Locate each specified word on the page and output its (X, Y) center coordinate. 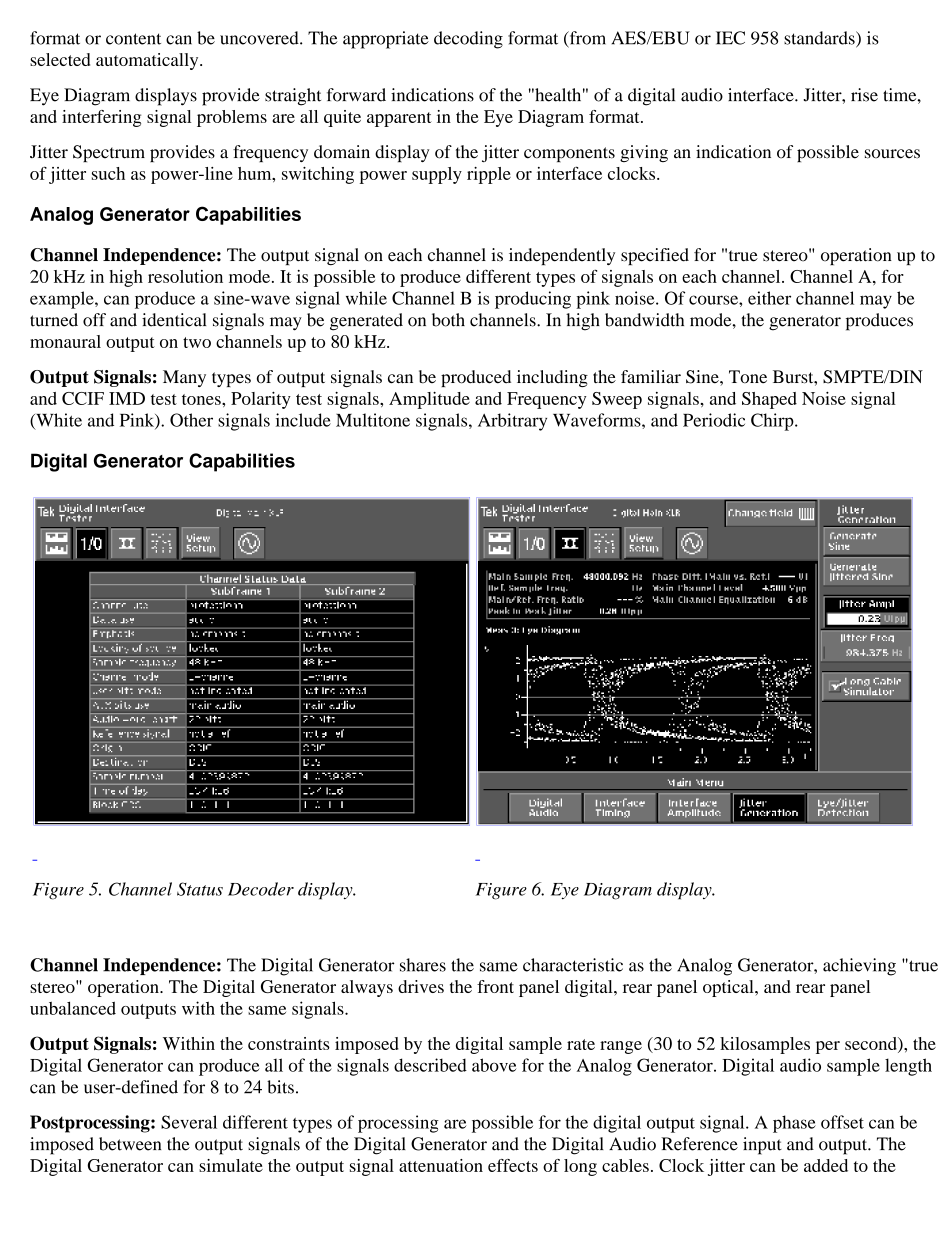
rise (864, 95)
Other (191, 420)
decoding (468, 40)
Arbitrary (512, 422)
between (130, 1144)
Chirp (773, 422)
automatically (148, 61)
